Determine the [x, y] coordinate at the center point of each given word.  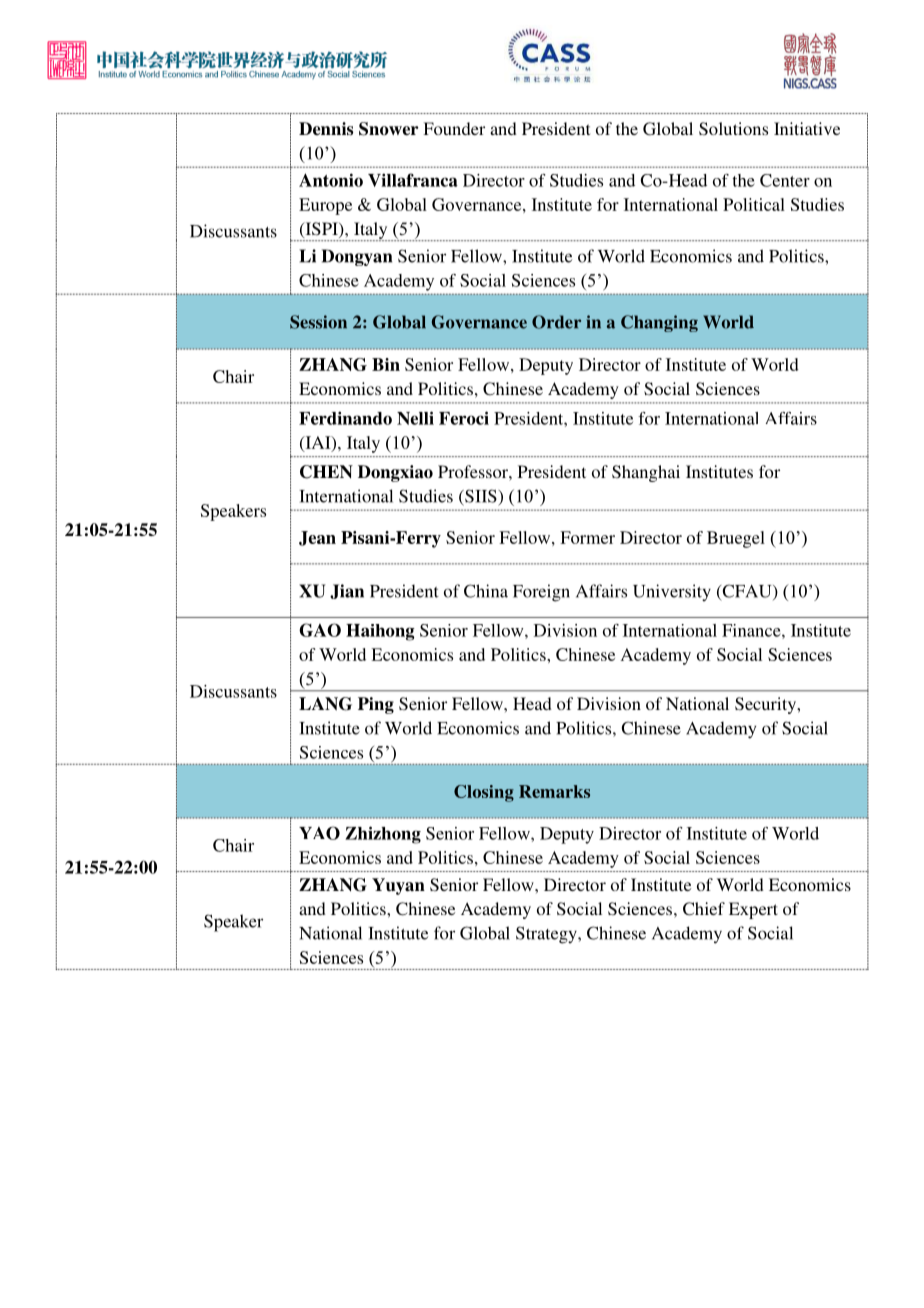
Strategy [547, 935]
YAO [319, 833]
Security [766, 705]
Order [556, 322]
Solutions [733, 129]
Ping [376, 705]
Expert [753, 910]
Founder [454, 128]
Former [587, 537]
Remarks [554, 791]
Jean [317, 538]
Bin [386, 364]
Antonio [331, 180]
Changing [659, 323]
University [672, 592]
